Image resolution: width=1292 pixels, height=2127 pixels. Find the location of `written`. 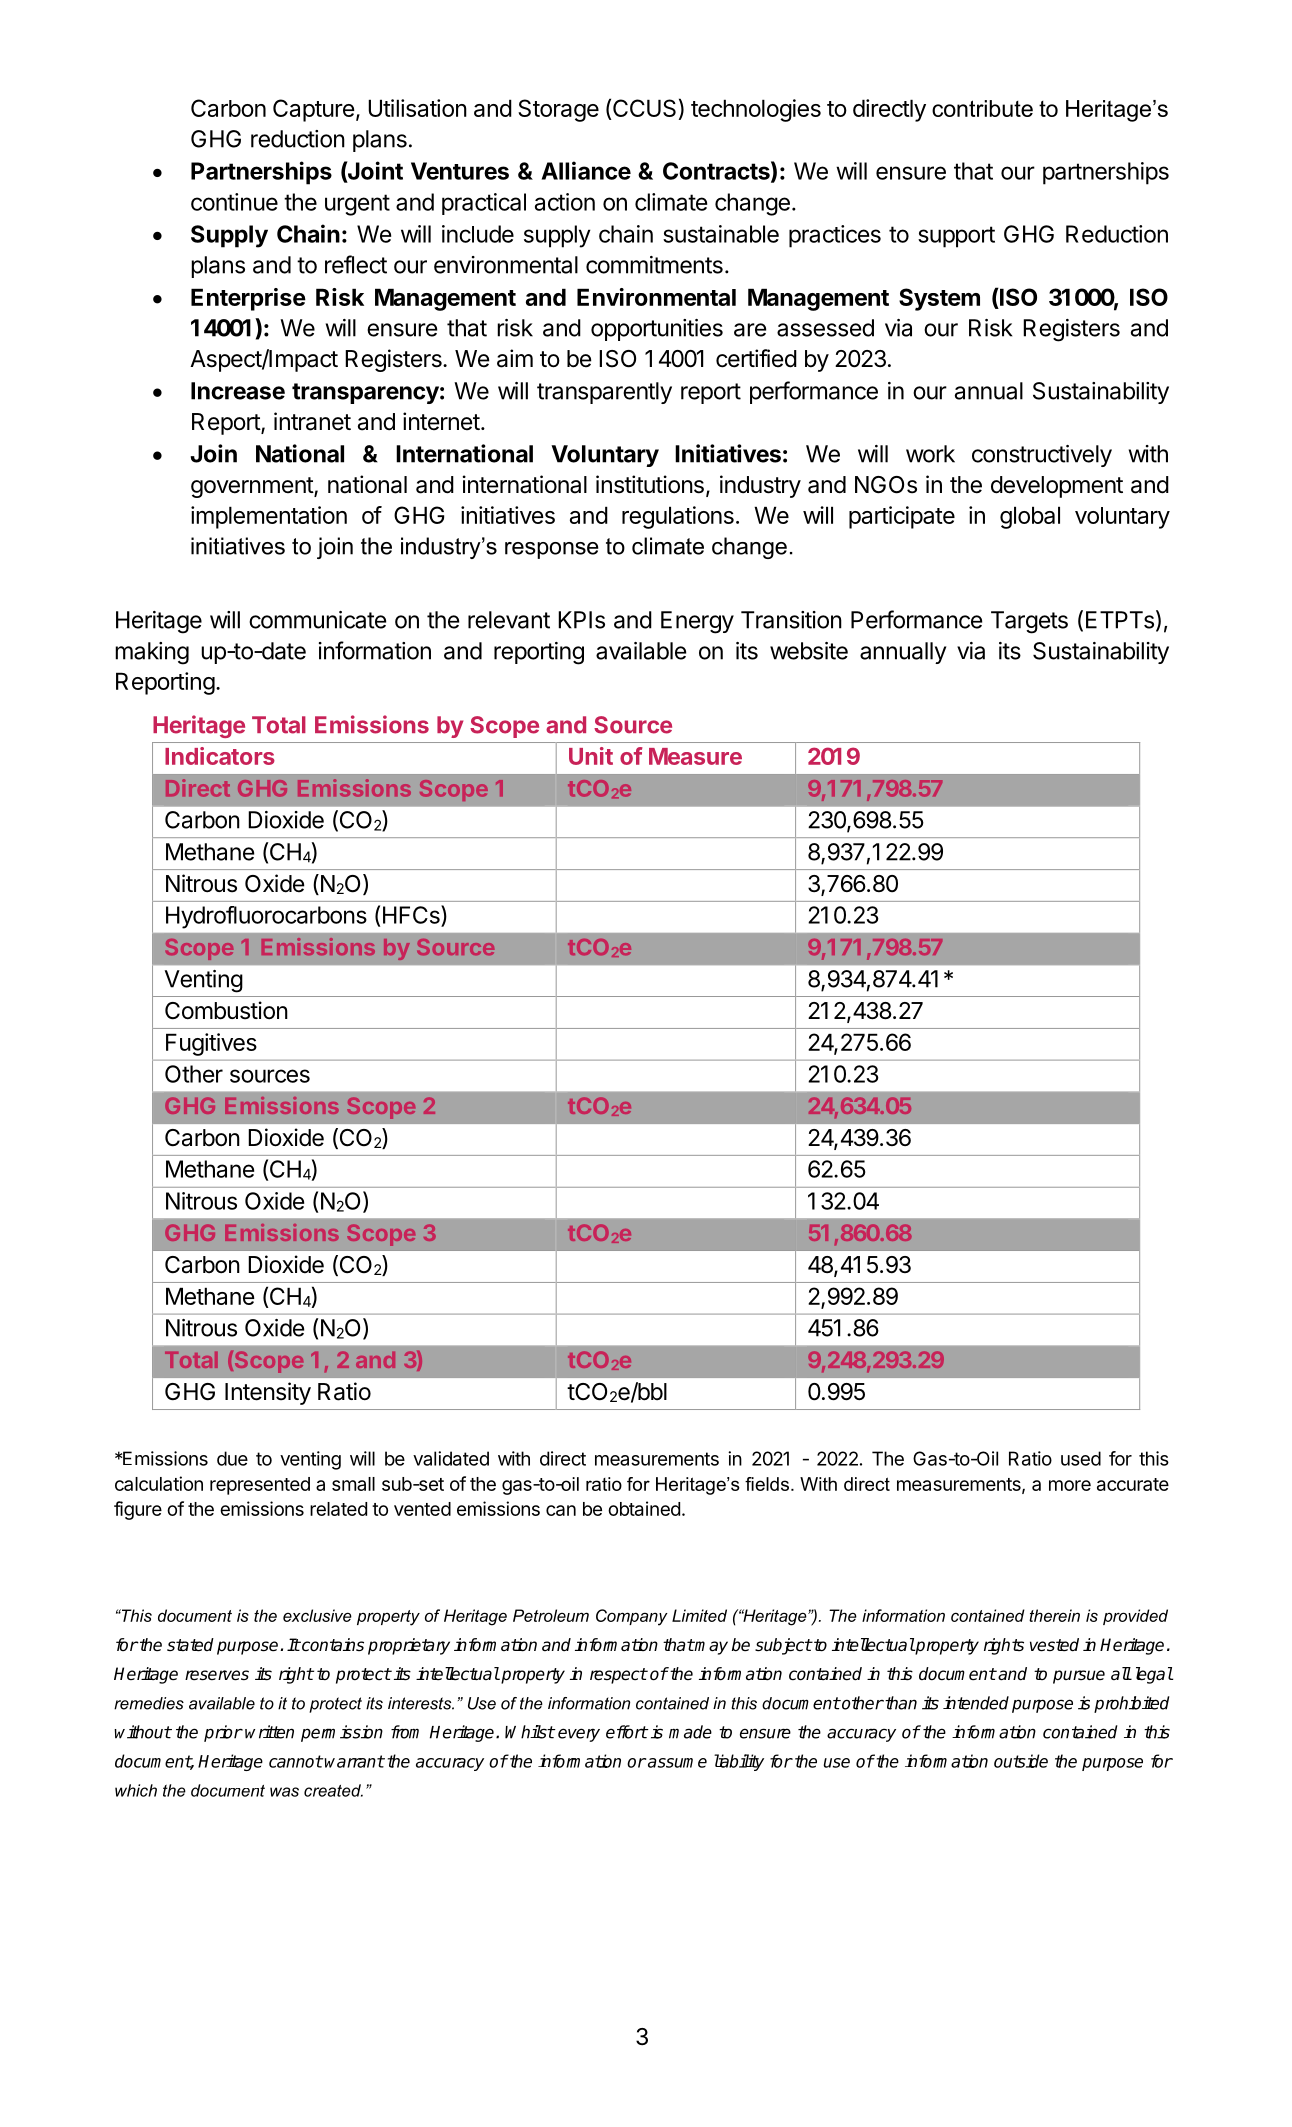

written is located at coordinates (269, 1732).
